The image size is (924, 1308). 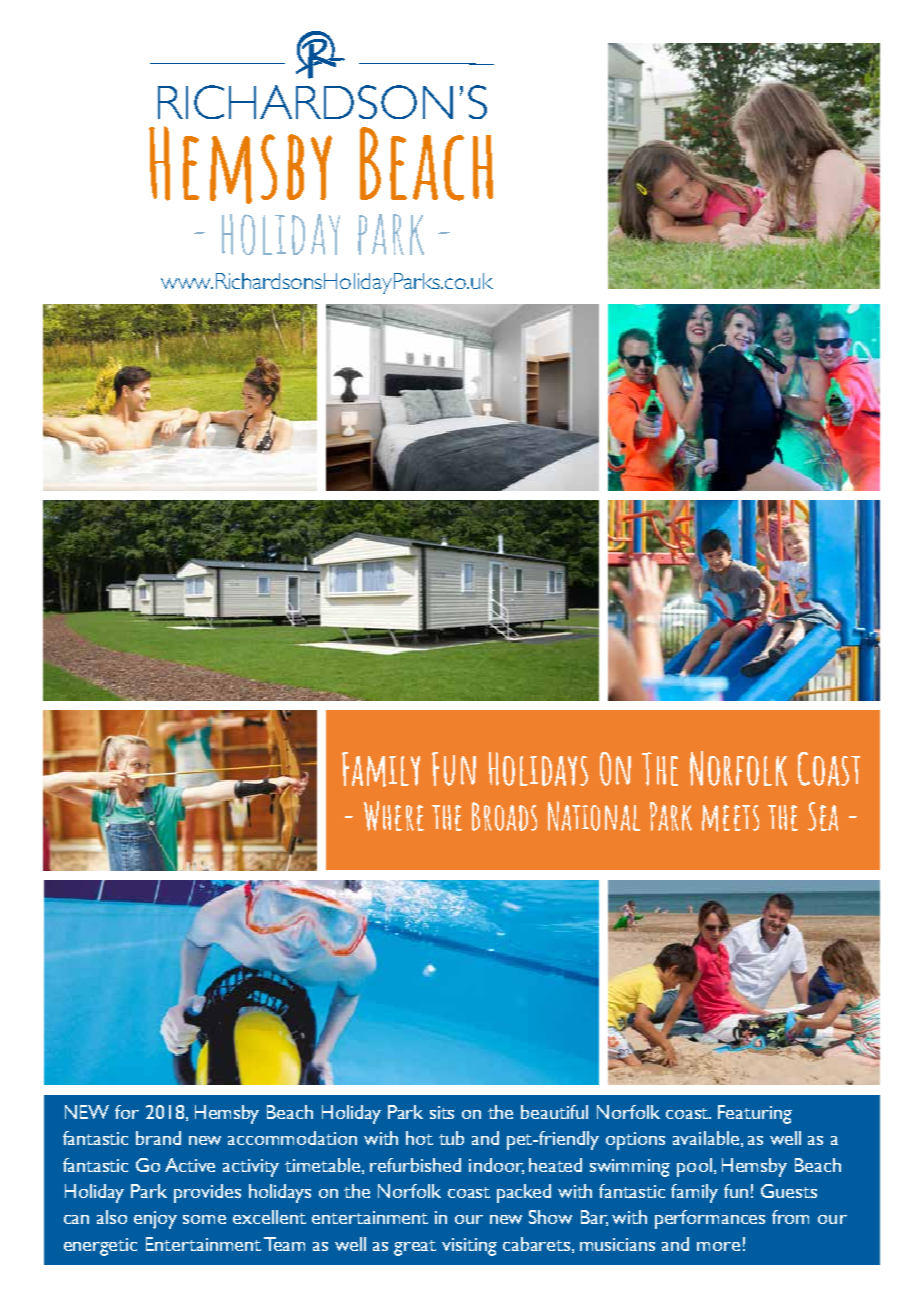 I want to click on visiting, so click(x=469, y=1247).
